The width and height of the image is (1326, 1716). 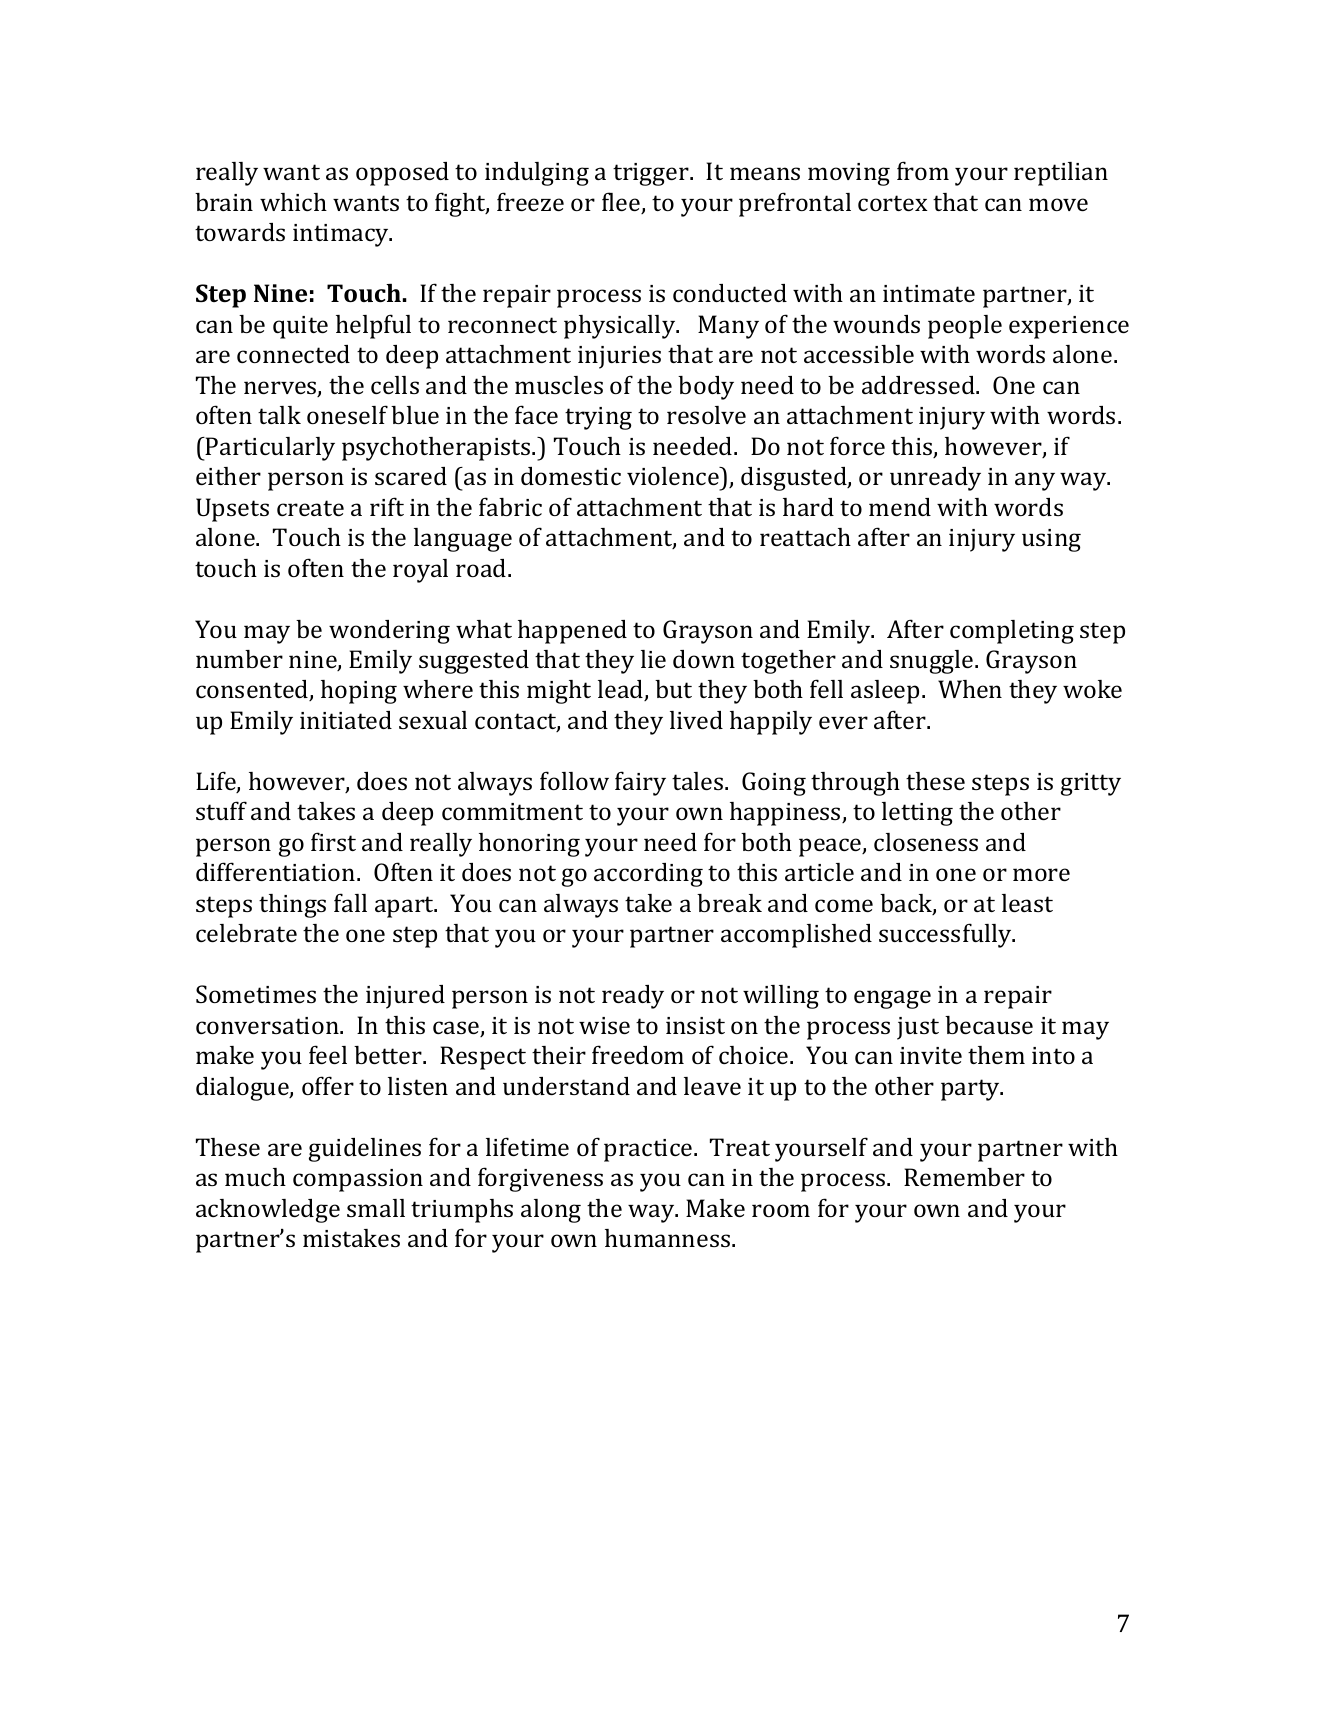 I want to click on differentiation, so click(x=277, y=871).
